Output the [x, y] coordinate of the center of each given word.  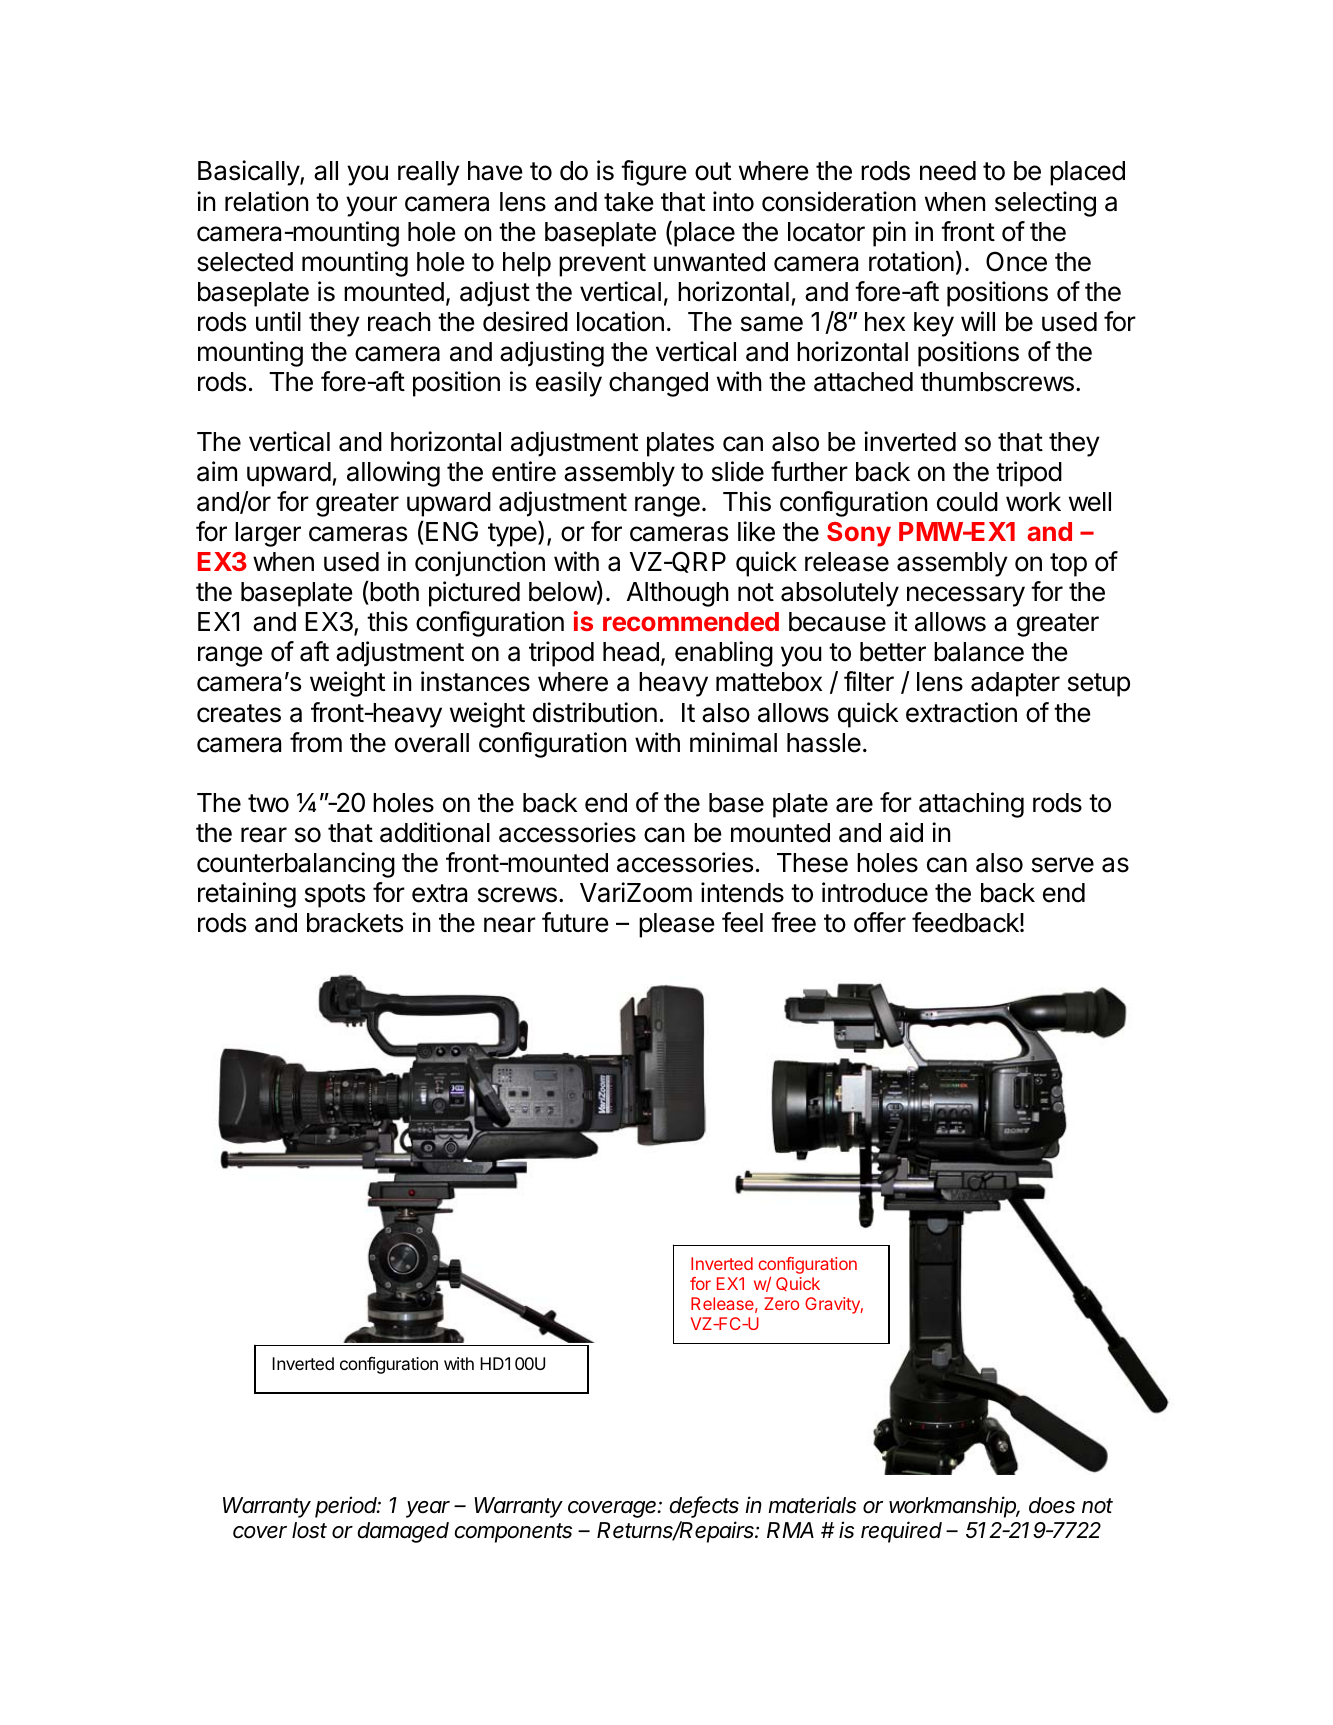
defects [704, 1506]
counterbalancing [296, 865]
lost [309, 1530]
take [629, 202]
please [677, 925]
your [371, 206]
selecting [1045, 204]
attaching [971, 805]
